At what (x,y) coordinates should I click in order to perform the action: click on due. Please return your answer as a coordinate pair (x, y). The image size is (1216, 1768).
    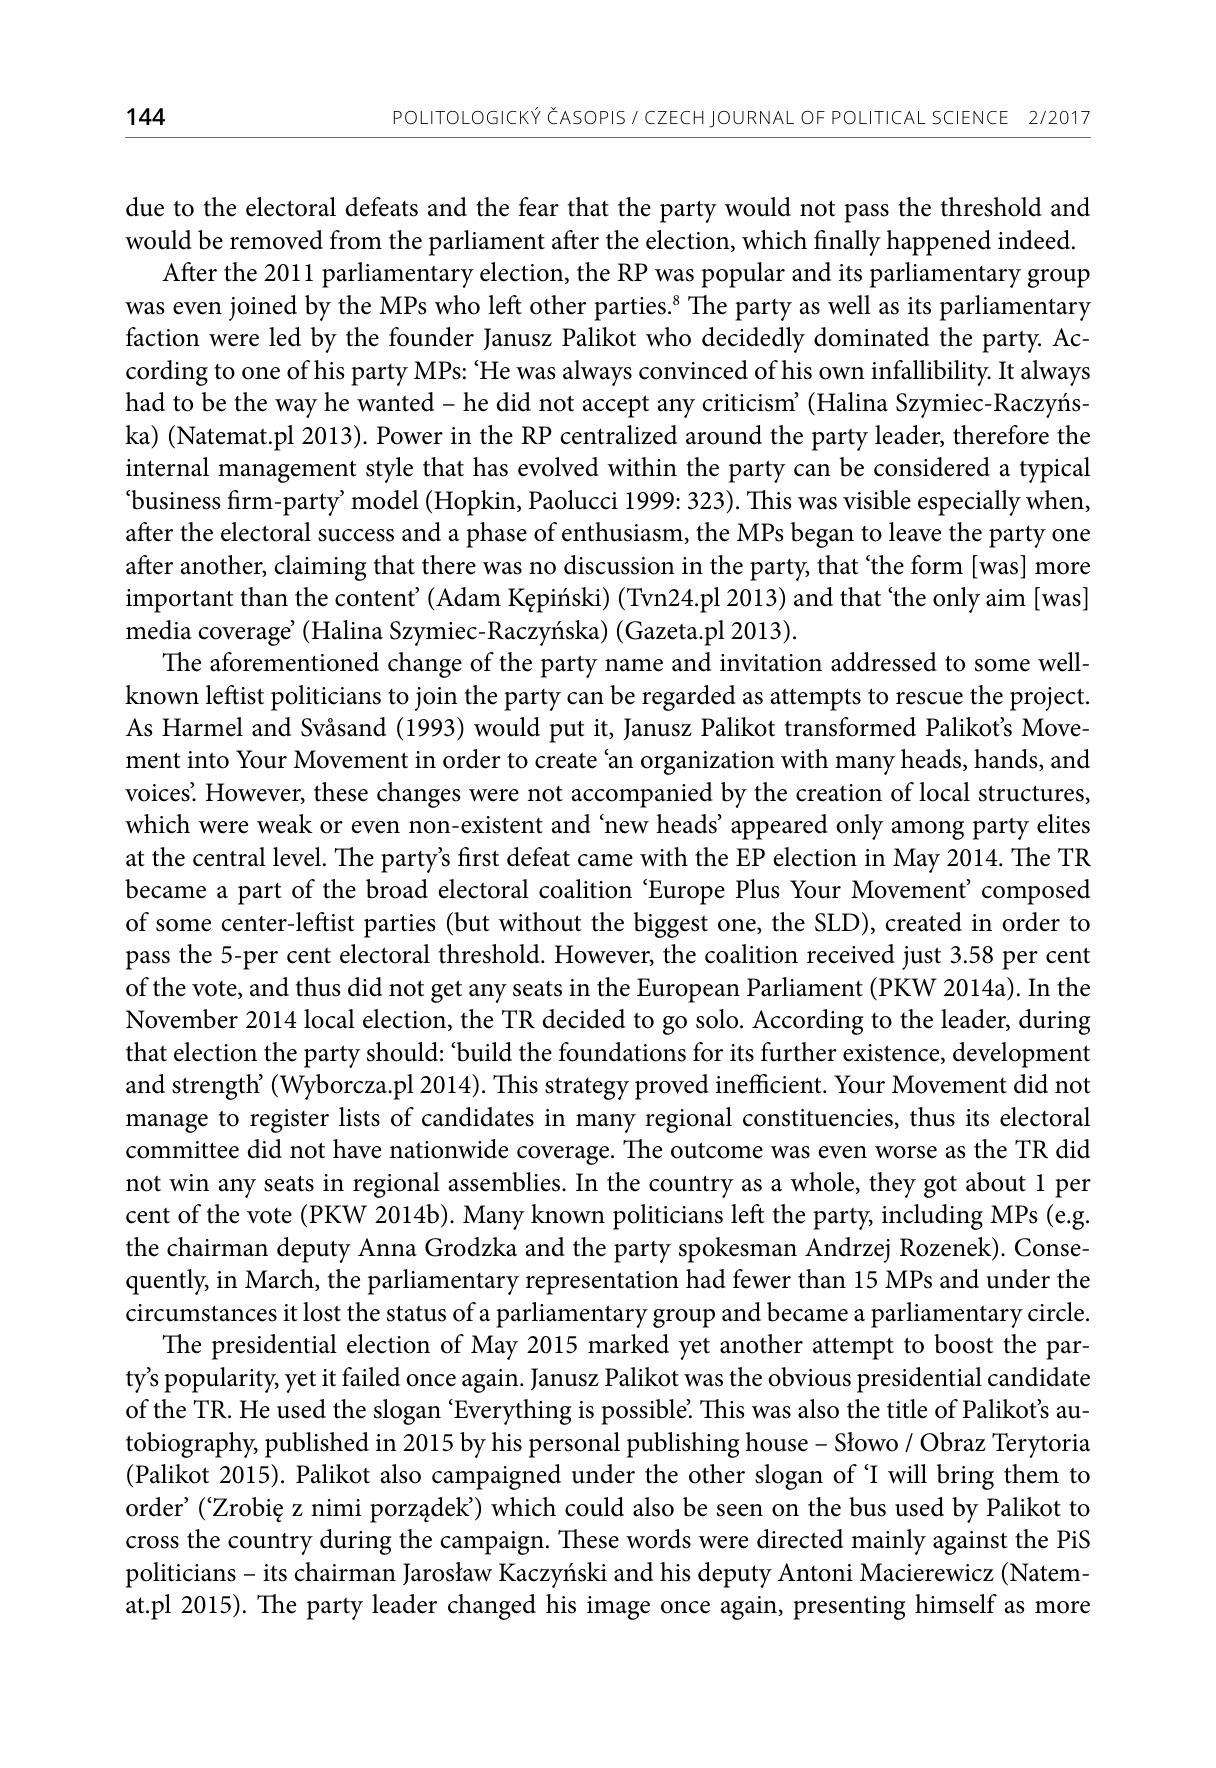
    Looking at the image, I should click on (145, 207).
